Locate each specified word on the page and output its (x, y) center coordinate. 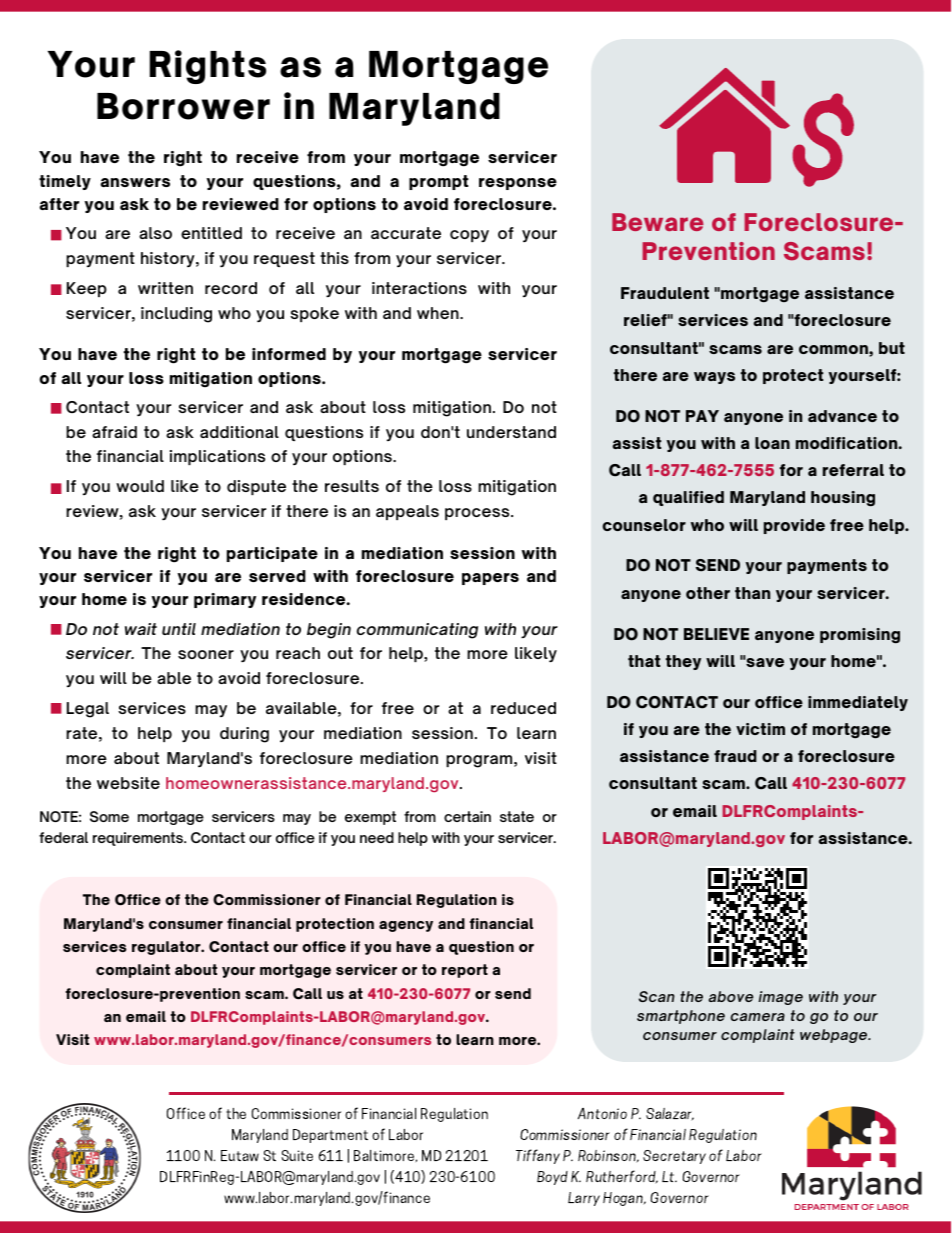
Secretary (674, 1157)
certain (467, 816)
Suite (297, 1155)
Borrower (183, 106)
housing (843, 498)
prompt (438, 182)
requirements (139, 839)
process (478, 514)
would (140, 486)
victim (760, 729)
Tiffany (538, 1156)
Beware (658, 222)
